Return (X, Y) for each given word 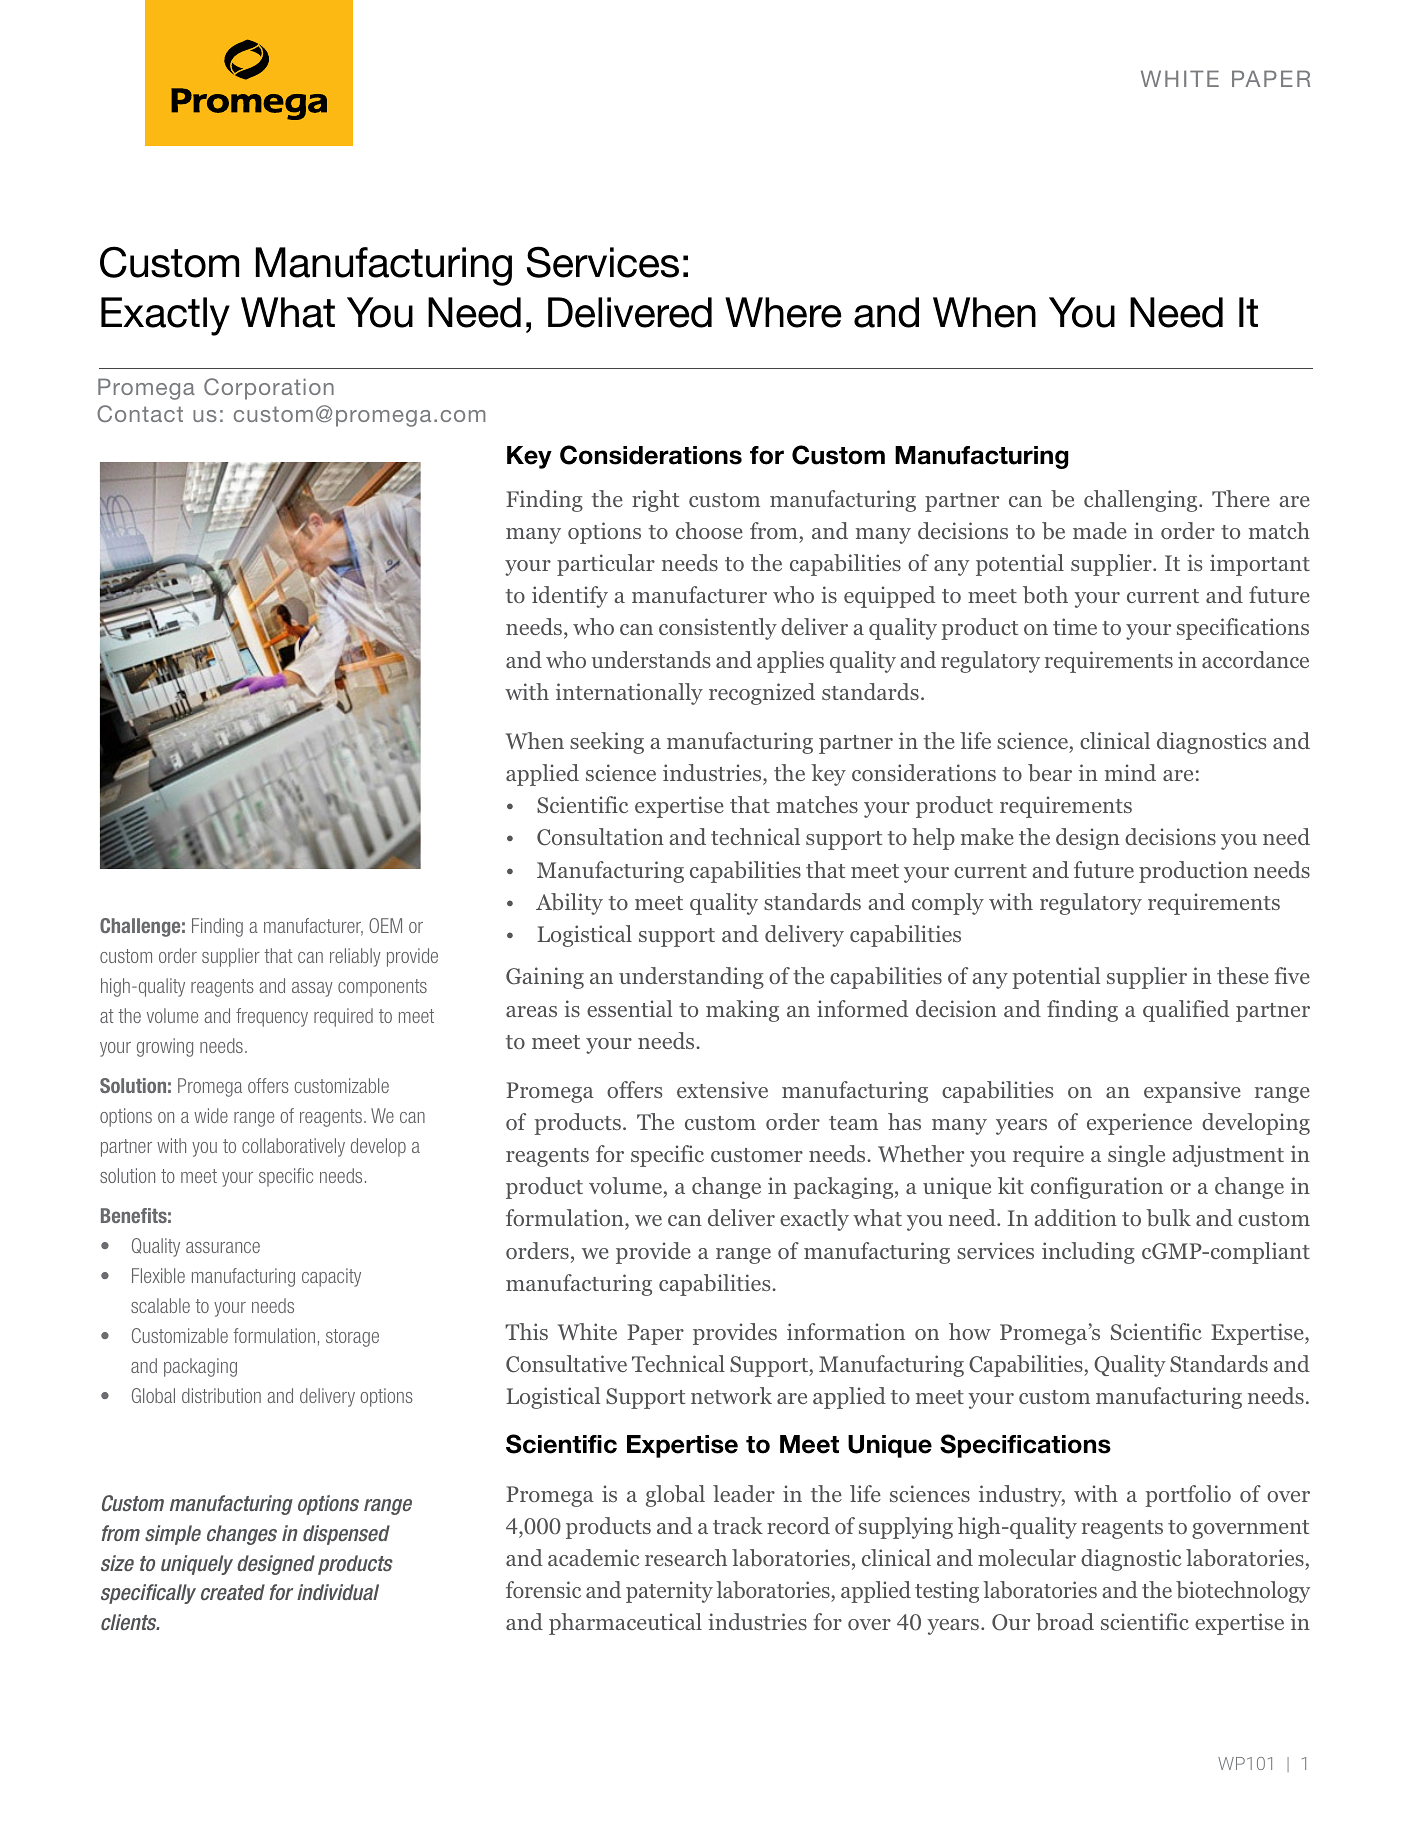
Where (783, 312)
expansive (1192, 1092)
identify (570, 597)
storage (352, 1338)
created (233, 1592)
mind (1130, 772)
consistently (718, 629)
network (731, 1395)
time (1075, 626)
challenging (1142, 501)
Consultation (600, 837)
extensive (722, 1089)
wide (211, 1115)
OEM (385, 925)
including (1088, 1253)
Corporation (269, 389)
